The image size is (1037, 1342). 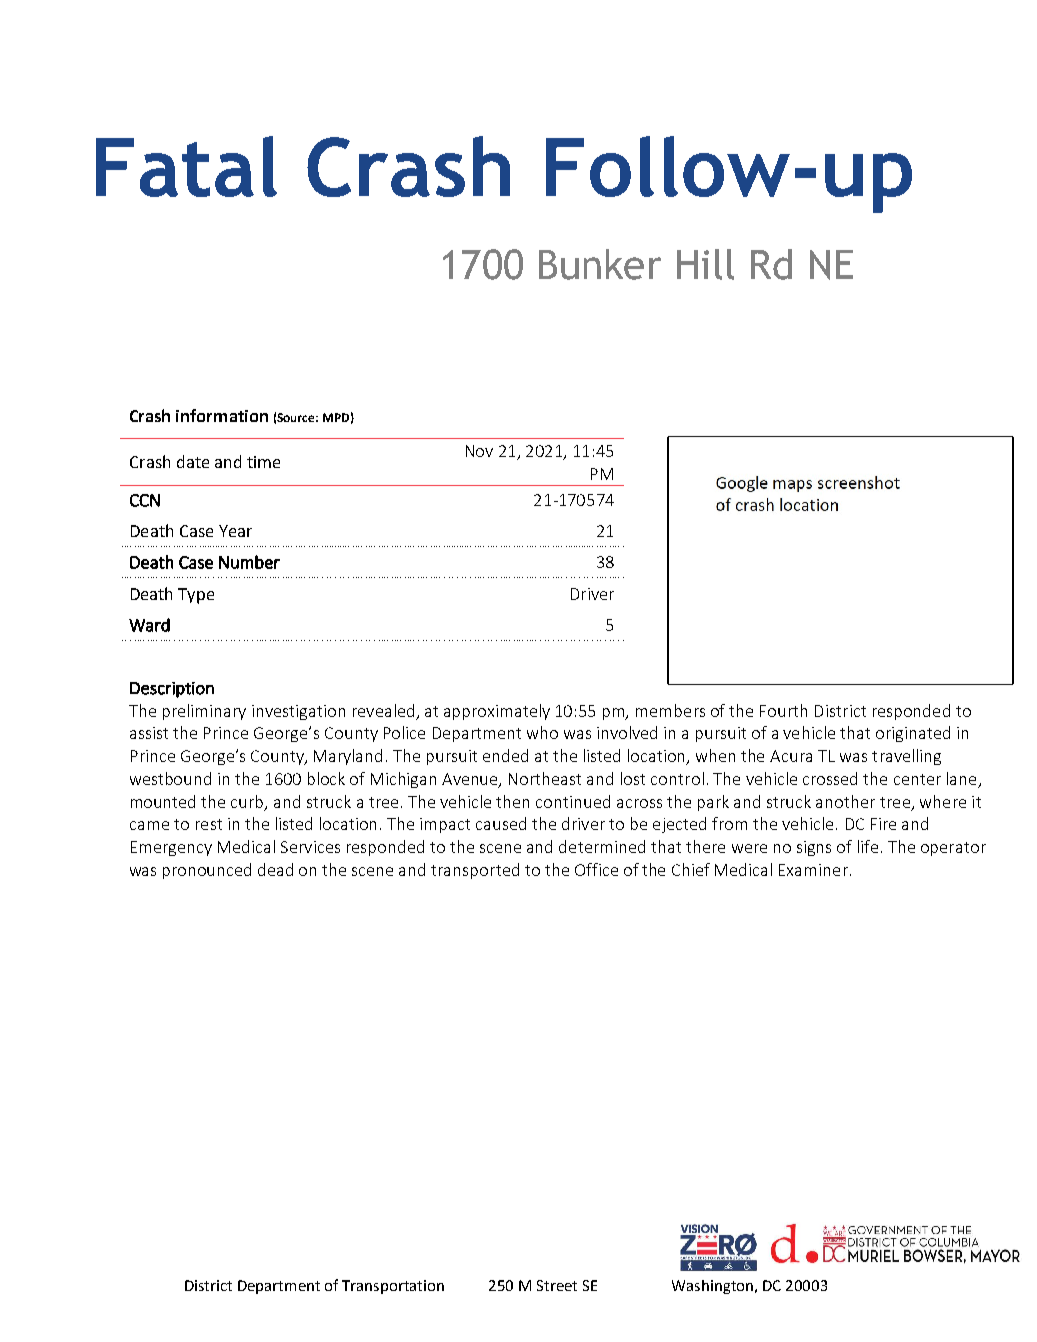 What do you see at coordinates (813, 870) in the page?
I see `Examiner` at bounding box center [813, 870].
